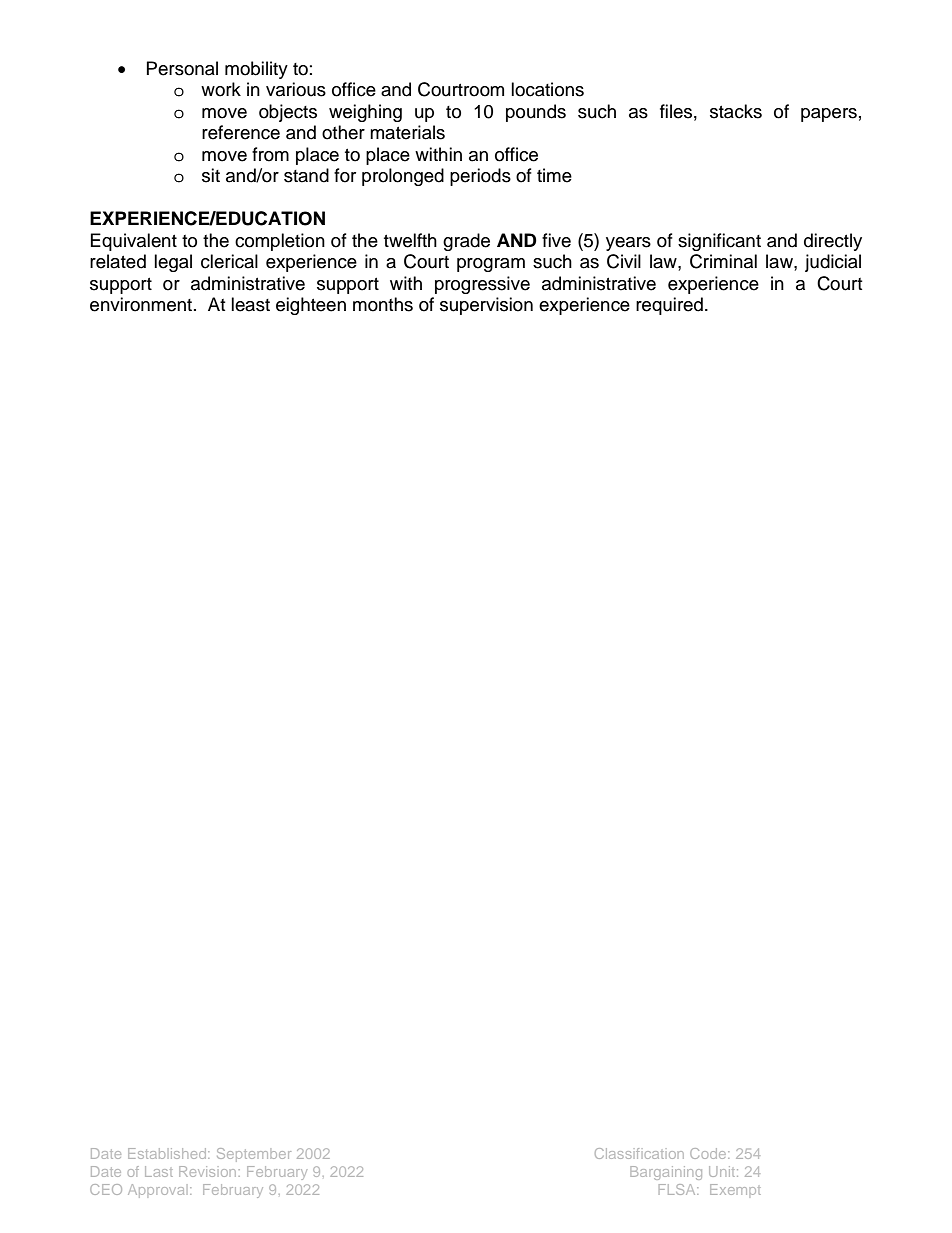 The image size is (952, 1233). I want to click on work, so click(221, 89).
